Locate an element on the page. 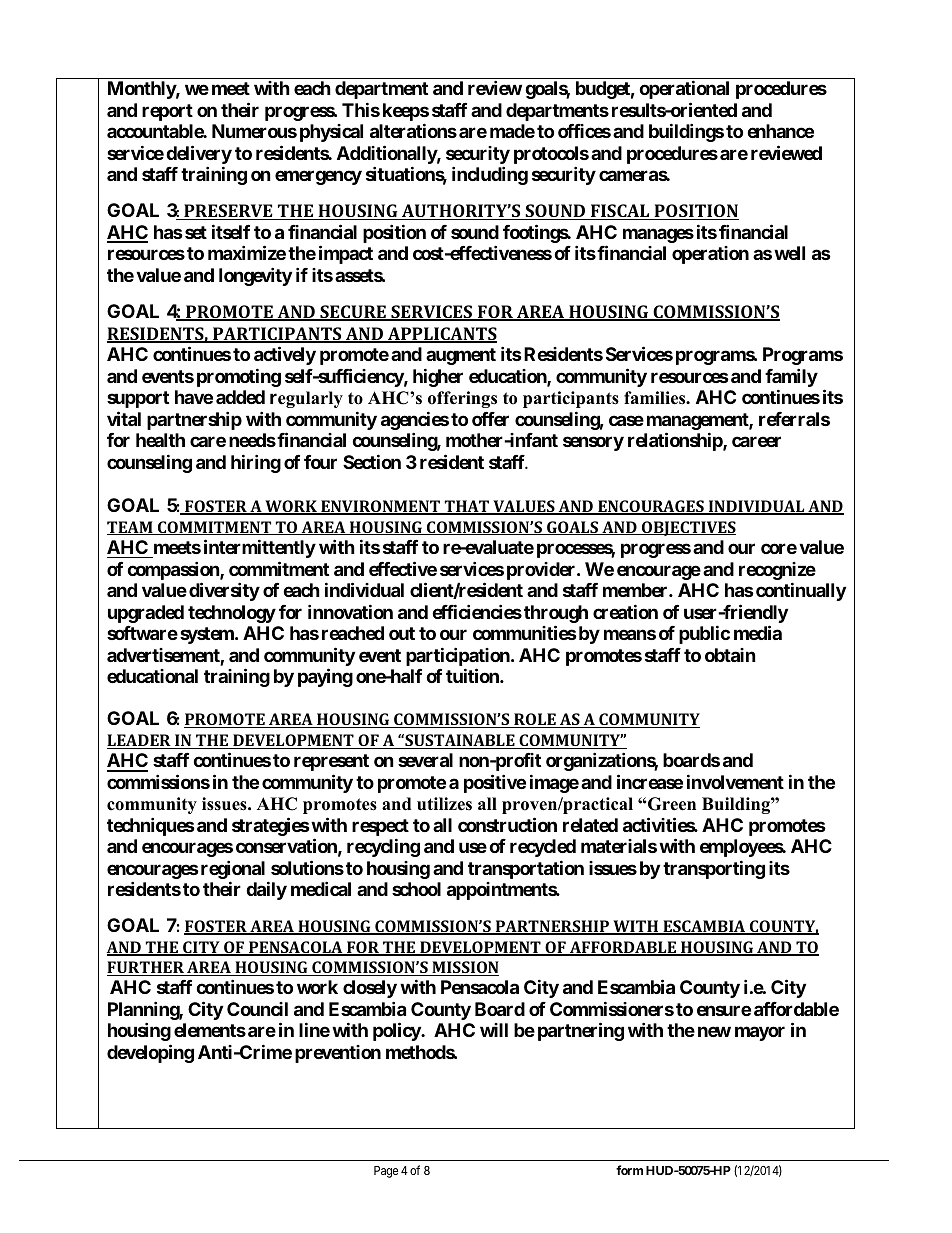 This page has height=1233, width=952. developing is located at coordinates (150, 1053).
